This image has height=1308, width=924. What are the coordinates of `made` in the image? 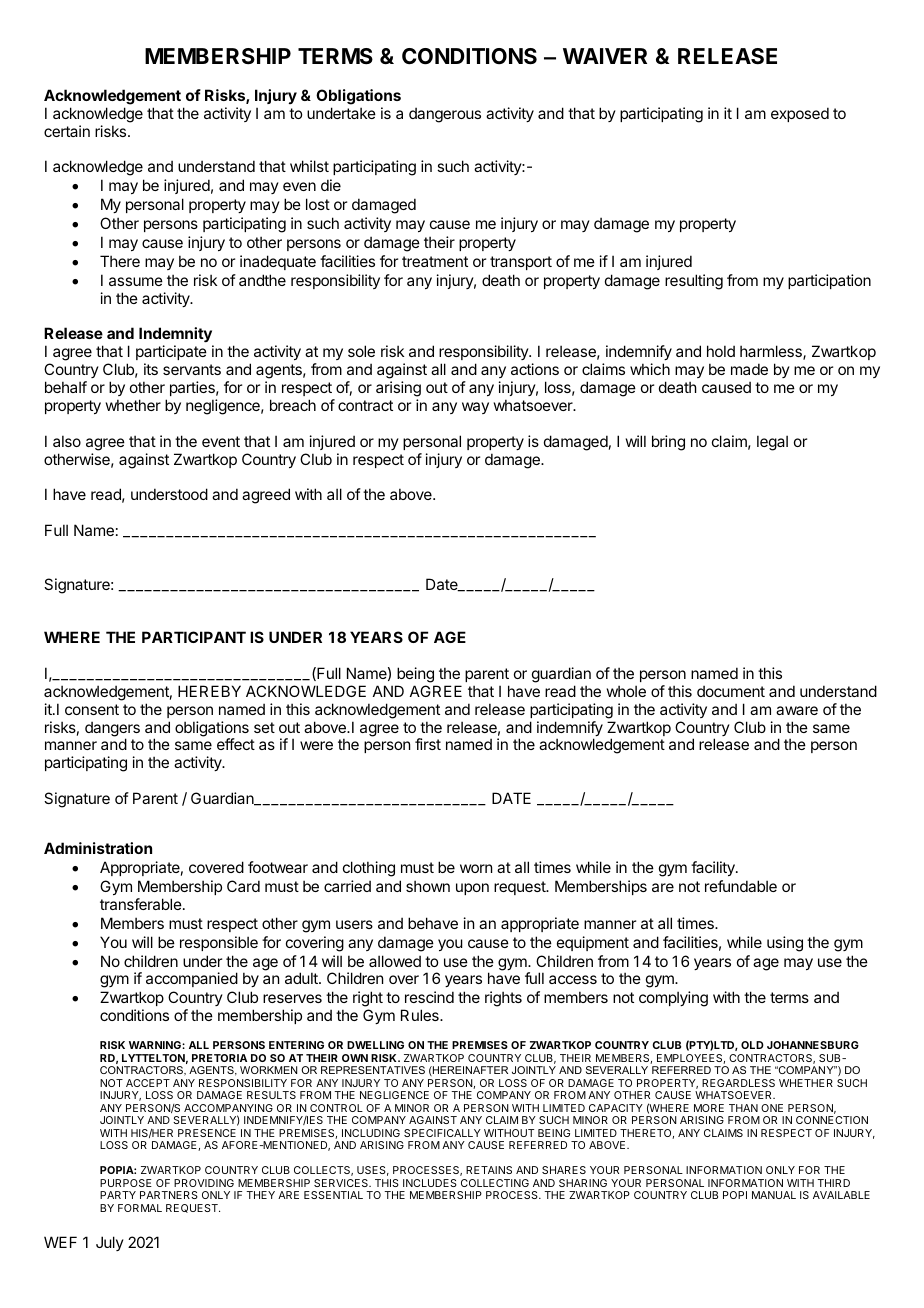 It's located at (749, 369).
